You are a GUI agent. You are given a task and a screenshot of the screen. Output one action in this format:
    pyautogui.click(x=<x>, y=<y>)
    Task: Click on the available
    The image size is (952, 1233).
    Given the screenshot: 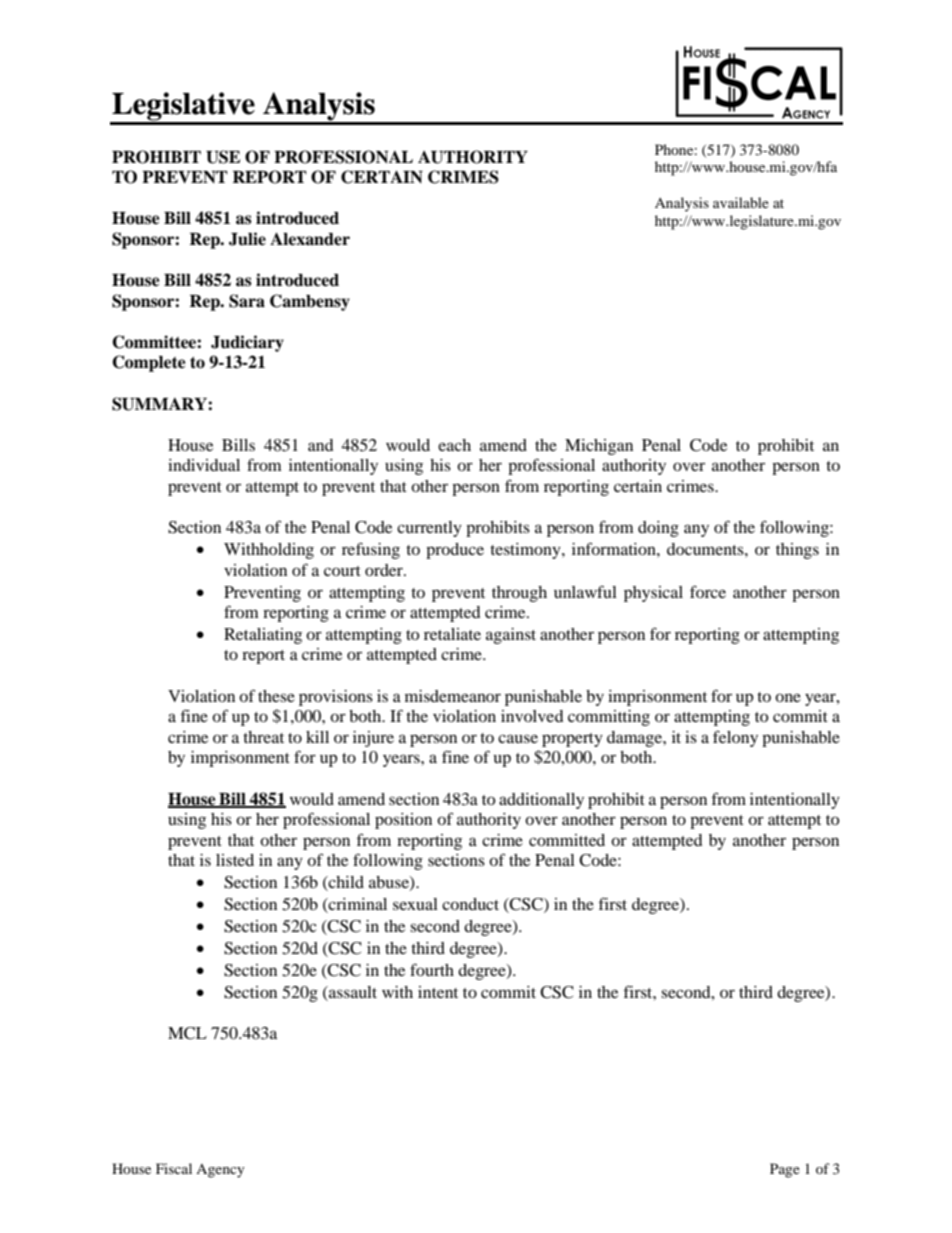 What is the action you would take?
    pyautogui.click(x=741, y=202)
